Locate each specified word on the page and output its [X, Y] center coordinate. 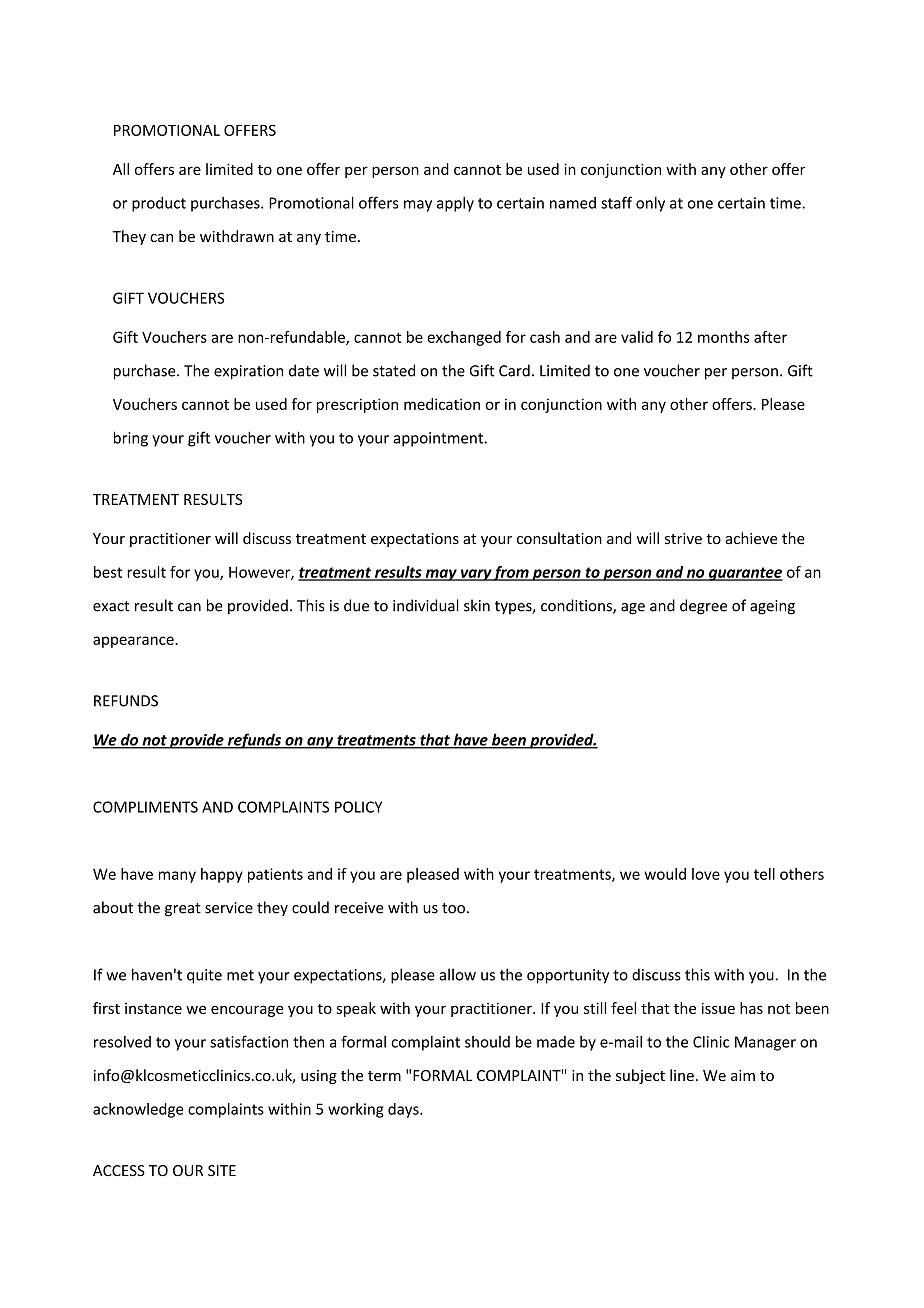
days [404, 1110]
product [159, 204]
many [177, 877]
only [650, 204]
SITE [222, 1171]
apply [455, 204]
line [682, 1075]
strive [683, 539]
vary [476, 575]
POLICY [358, 807]
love [706, 874]
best [108, 572]
